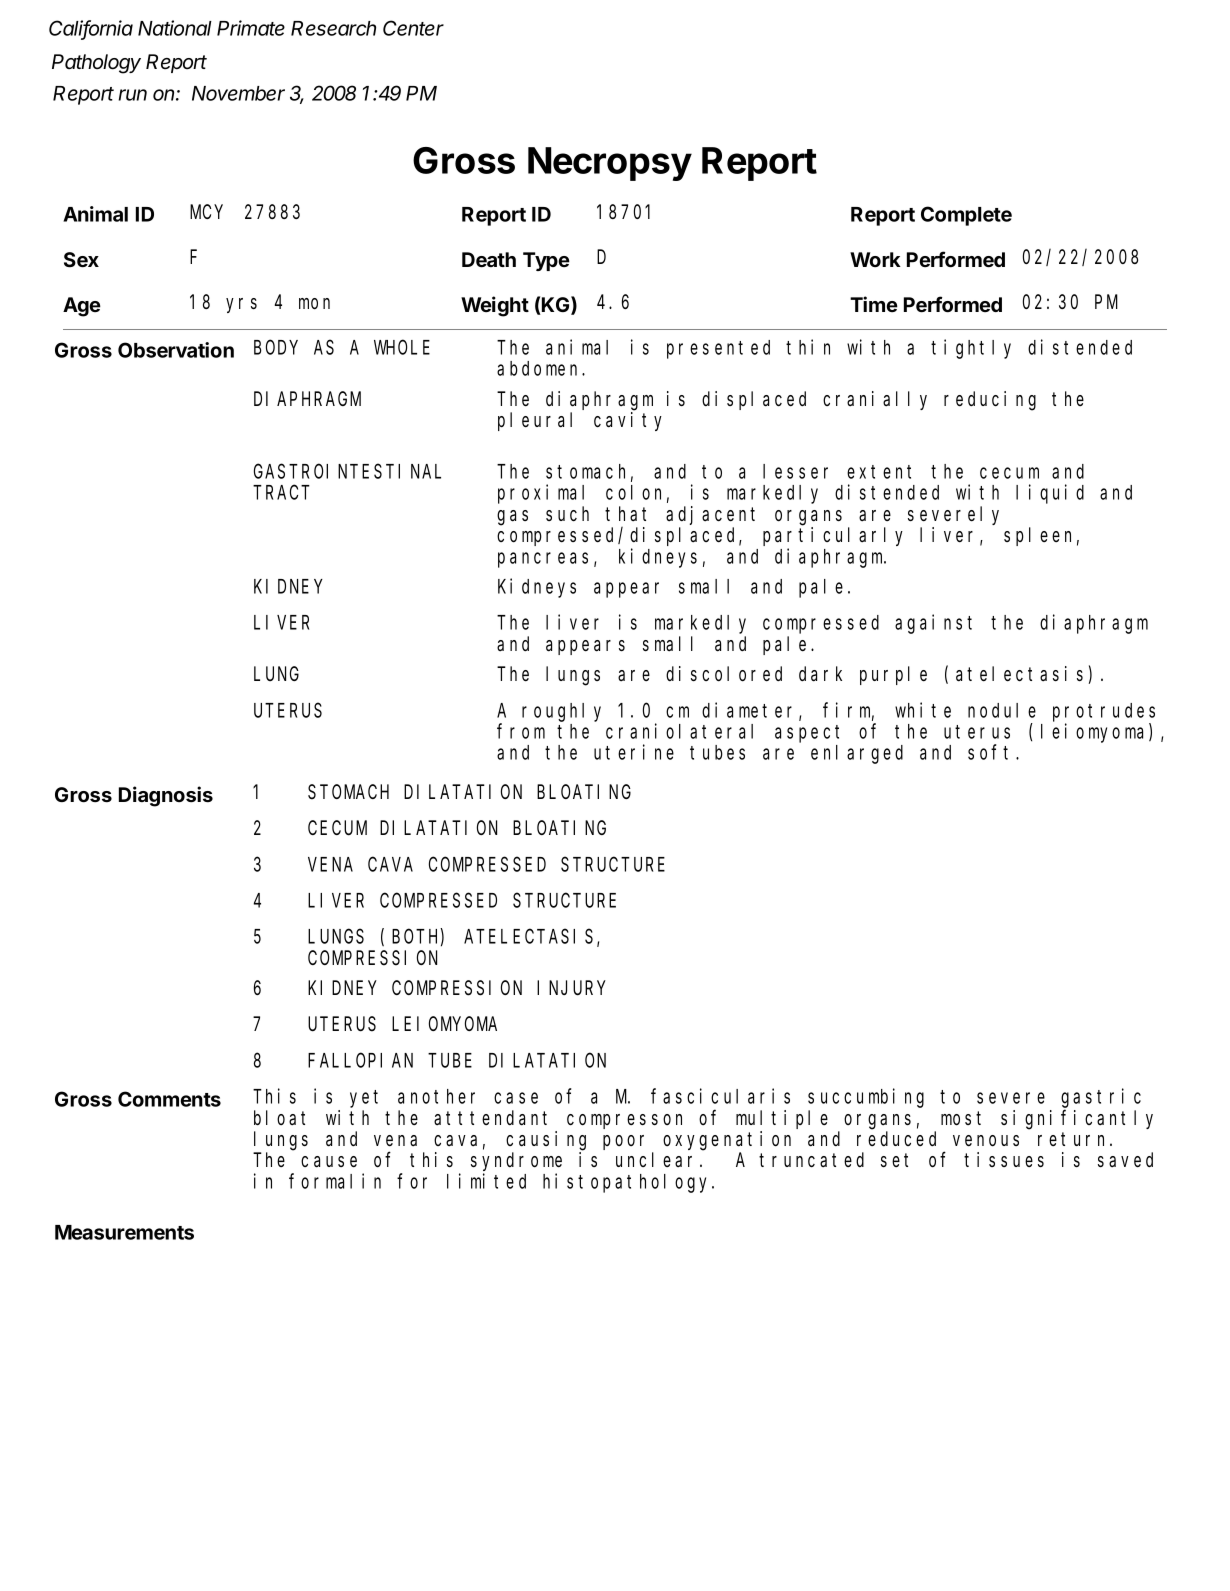 The width and height of the image is (1230, 1591). What do you see at coordinates (610, 164) in the image?
I see `Necropsy` at bounding box center [610, 164].
